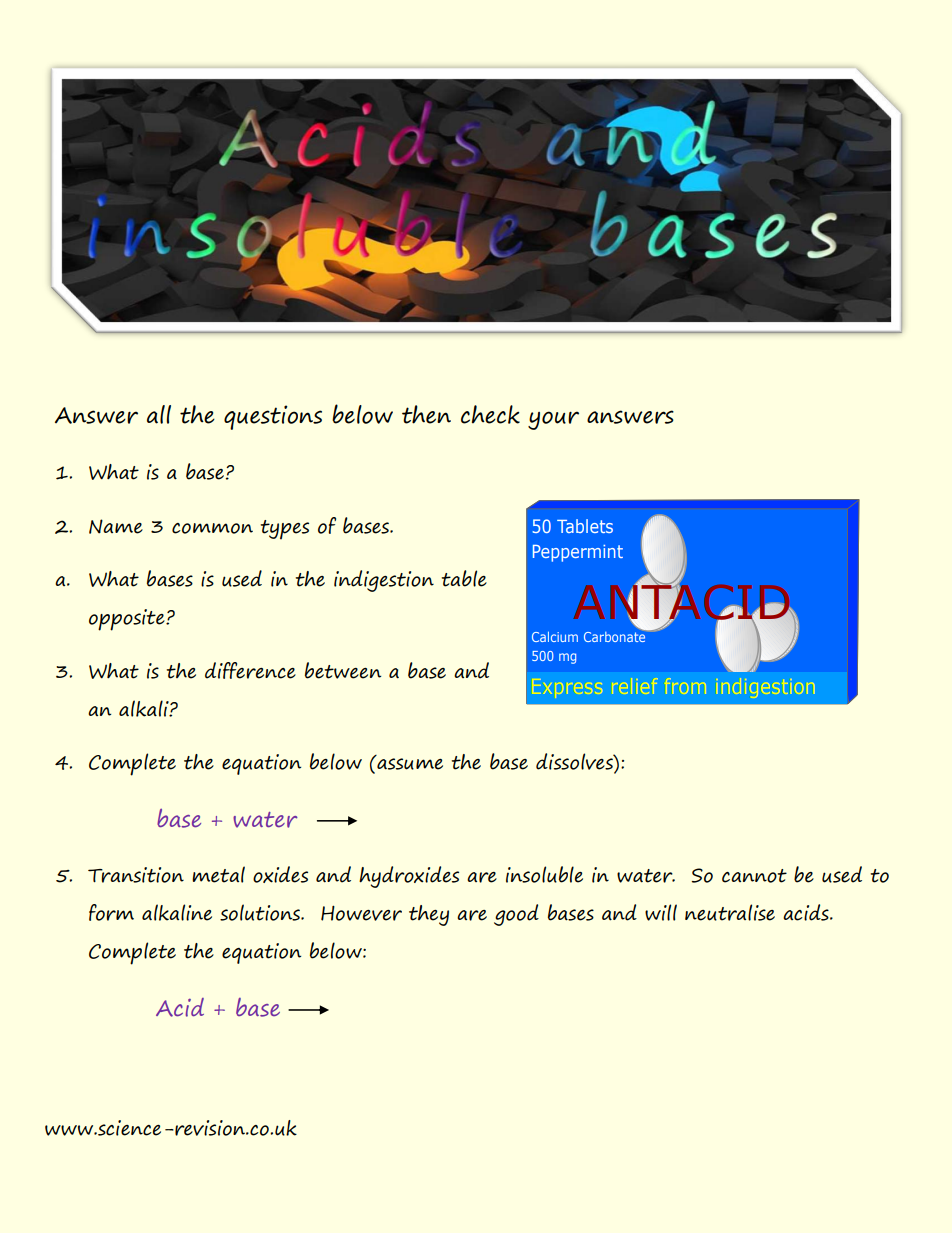 The image size is (952, 1233). Describe the element at coordinates (250, 670) in the screenshot. I see `difference` at that location.
